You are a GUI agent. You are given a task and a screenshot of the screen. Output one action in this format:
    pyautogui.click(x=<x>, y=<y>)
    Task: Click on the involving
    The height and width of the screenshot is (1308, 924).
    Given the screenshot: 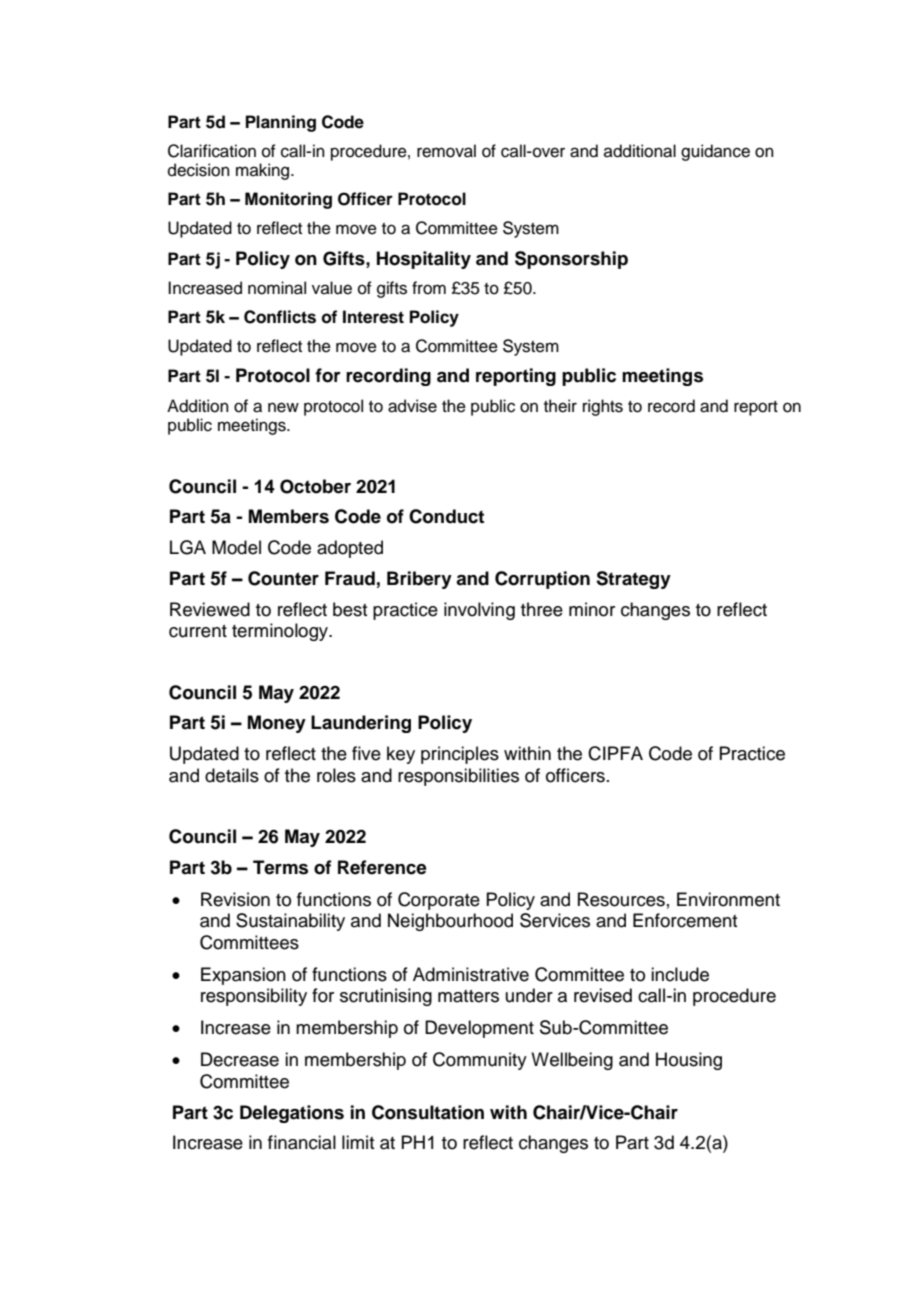 What is the action you would take?
    pyautogui.click(x=479, y=611)
